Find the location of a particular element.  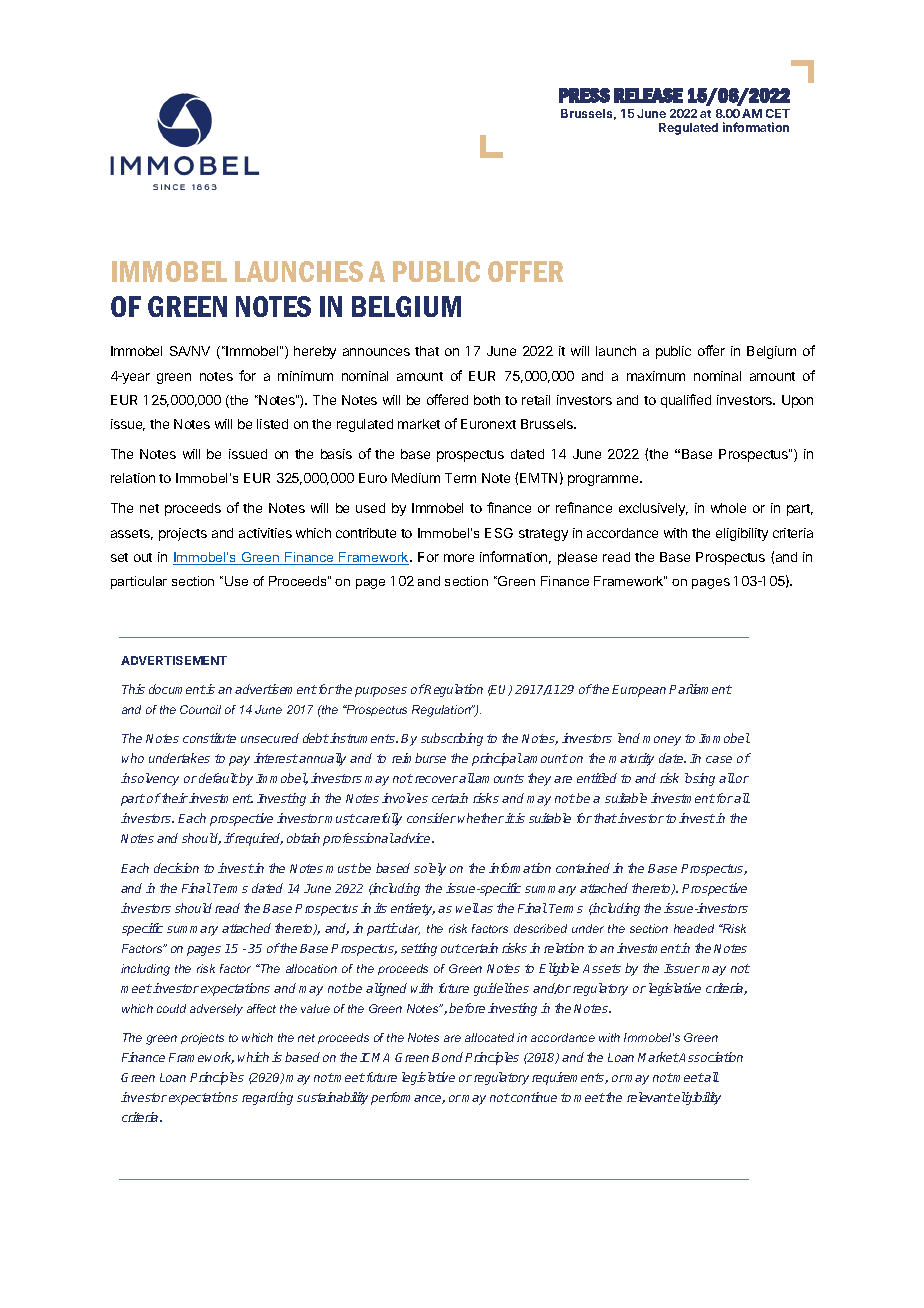

listed is located at coordinates (272, 424).
